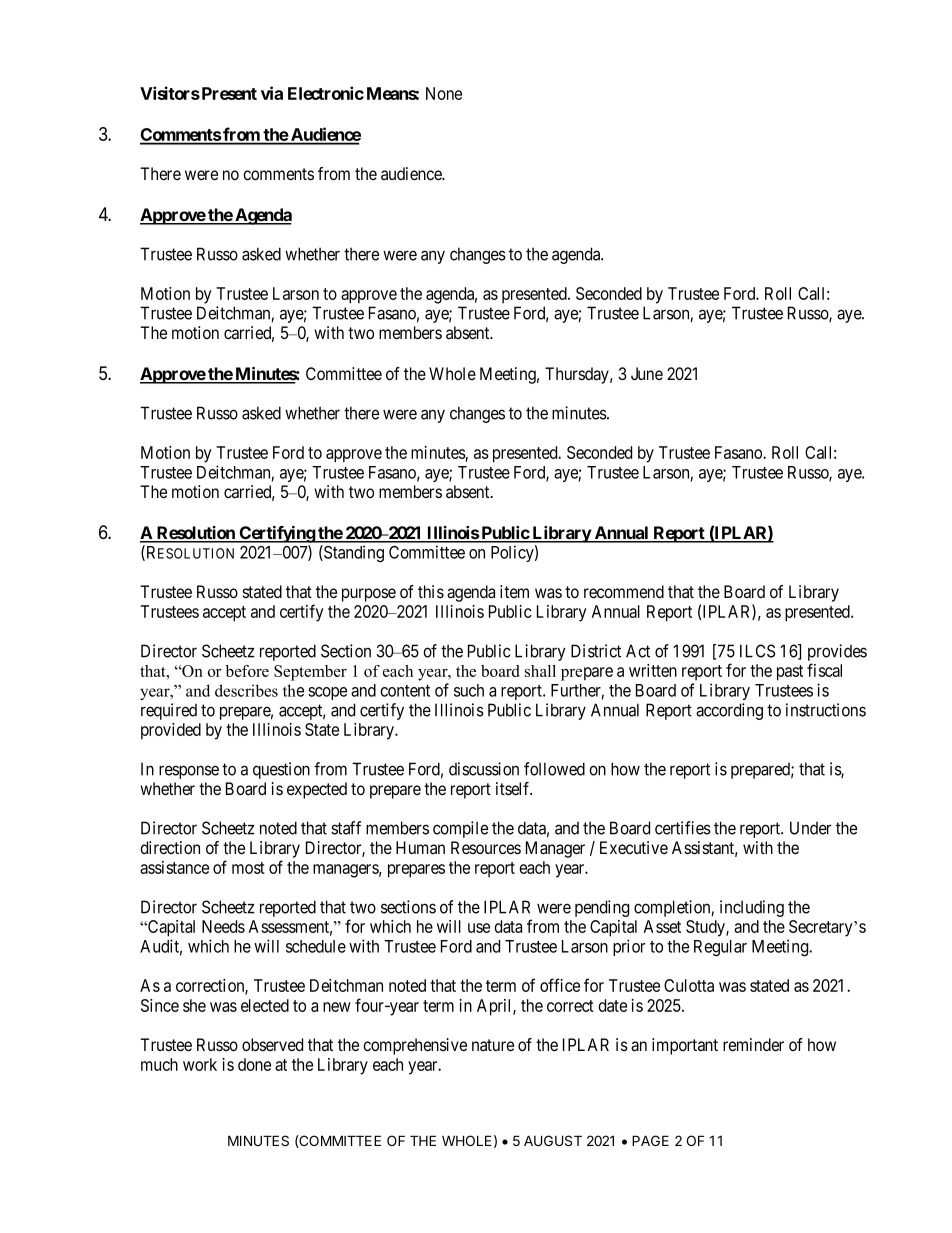 The height and width of the page is (1233, 952). I want to click on before, so click(247, 671).
